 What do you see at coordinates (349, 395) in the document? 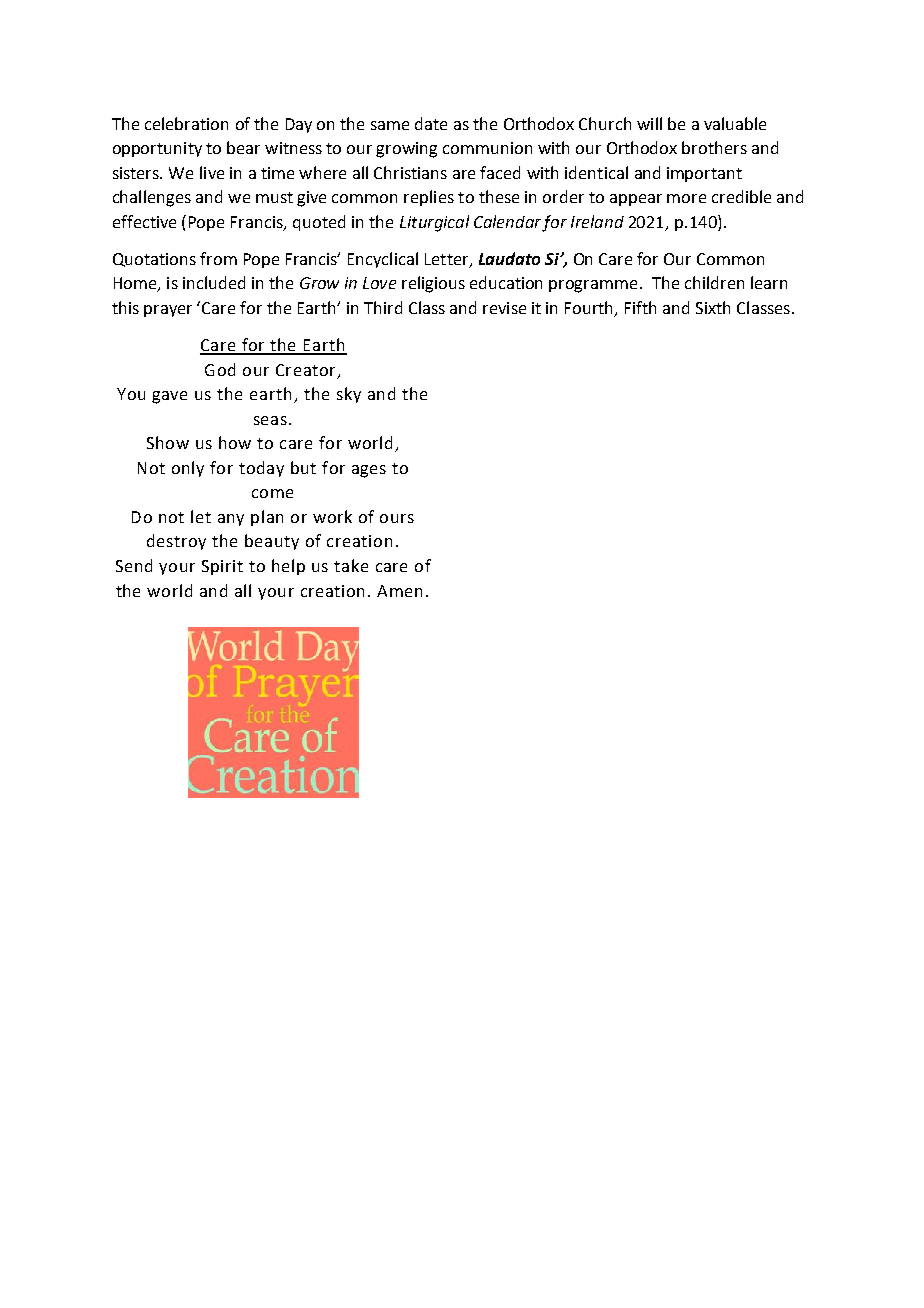
I see `sky` at bounding box center [349, 395].
